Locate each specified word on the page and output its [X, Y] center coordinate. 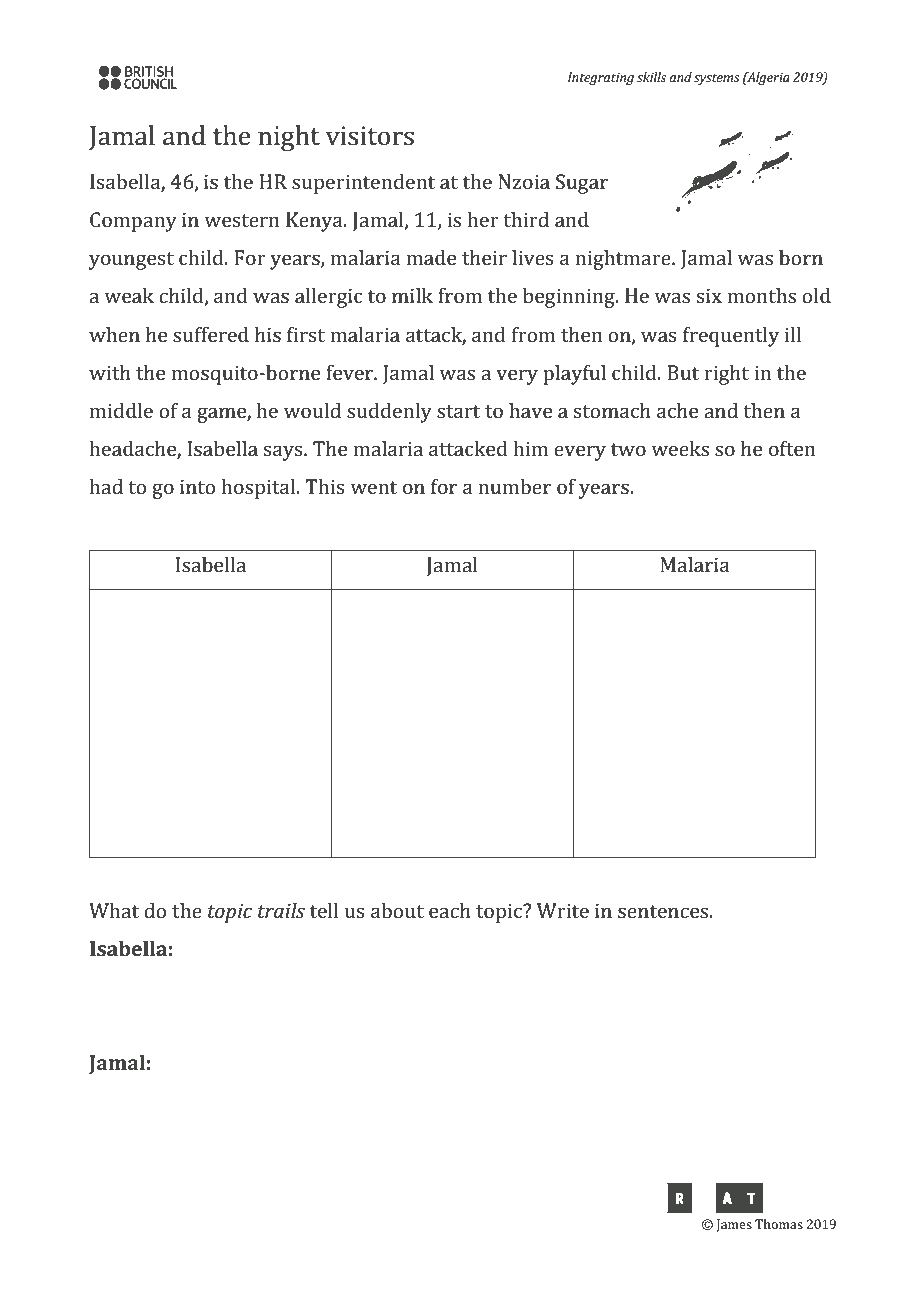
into [197, 486]
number [514, 486]
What [114, 910]
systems [717, 79]
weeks [680, 448]
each [450, 910]
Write [563, 910]
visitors [370, 136]
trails [281, 910]
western [242, 220]
